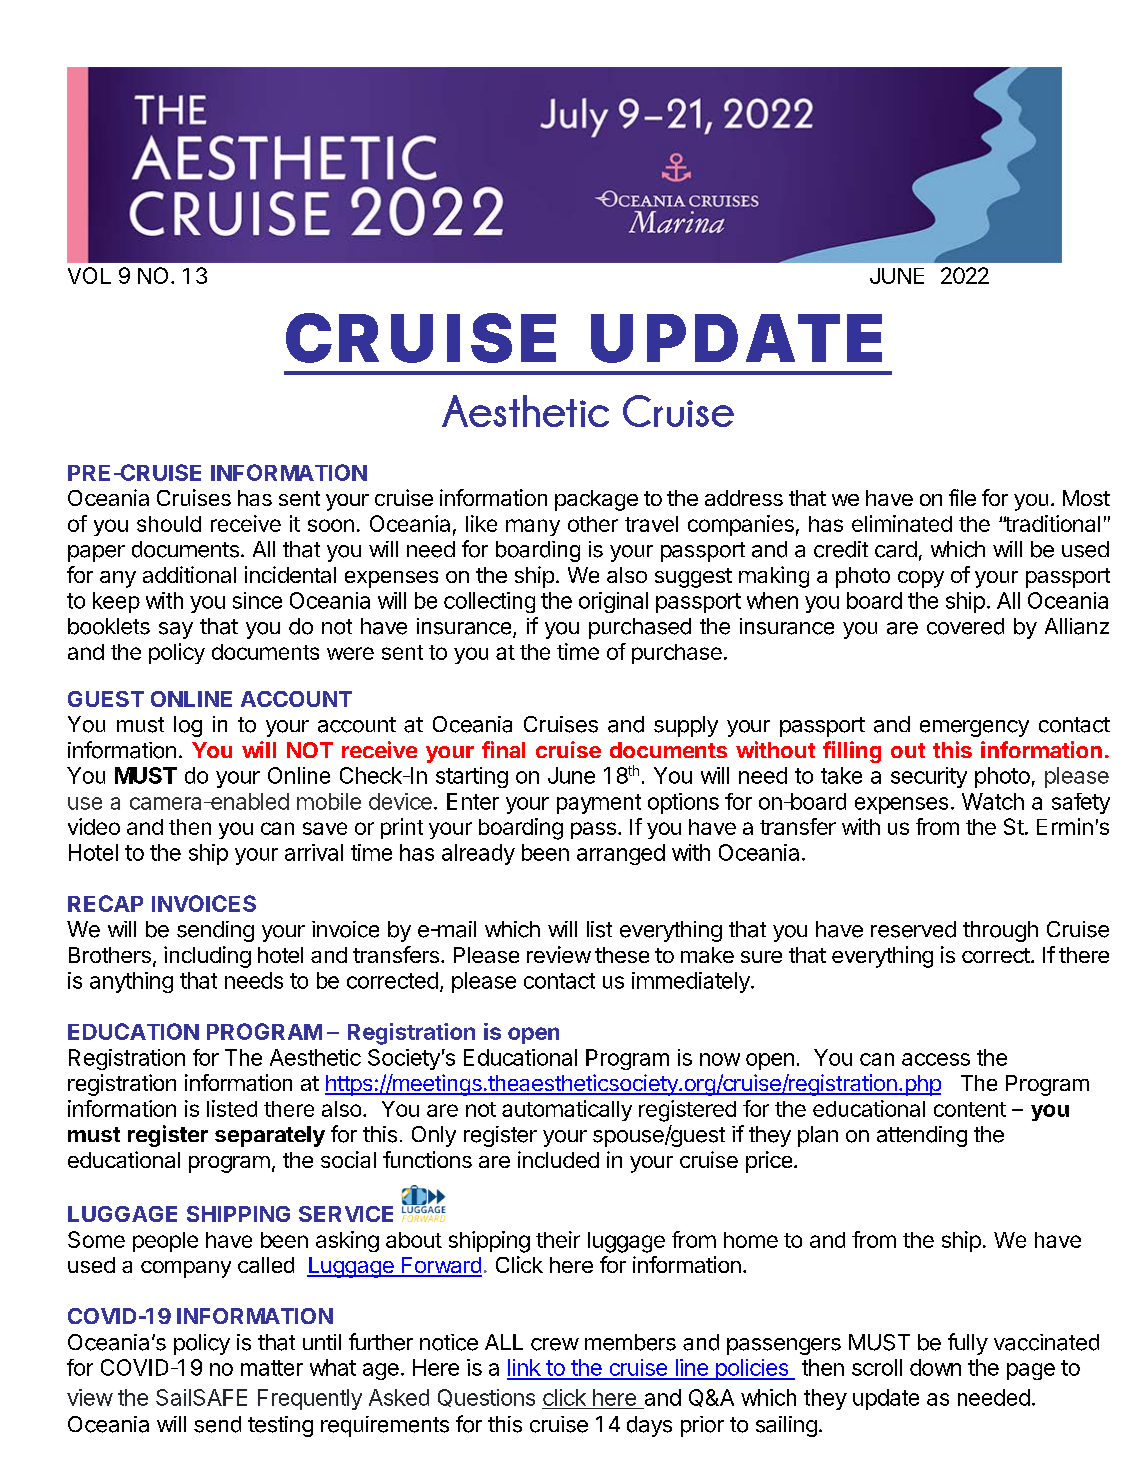 Image resolution: width=1136 pixels, height=1470 pixels. Describe the element at coordinates (596, 500) in the screenshot. I see `package` at that location.
